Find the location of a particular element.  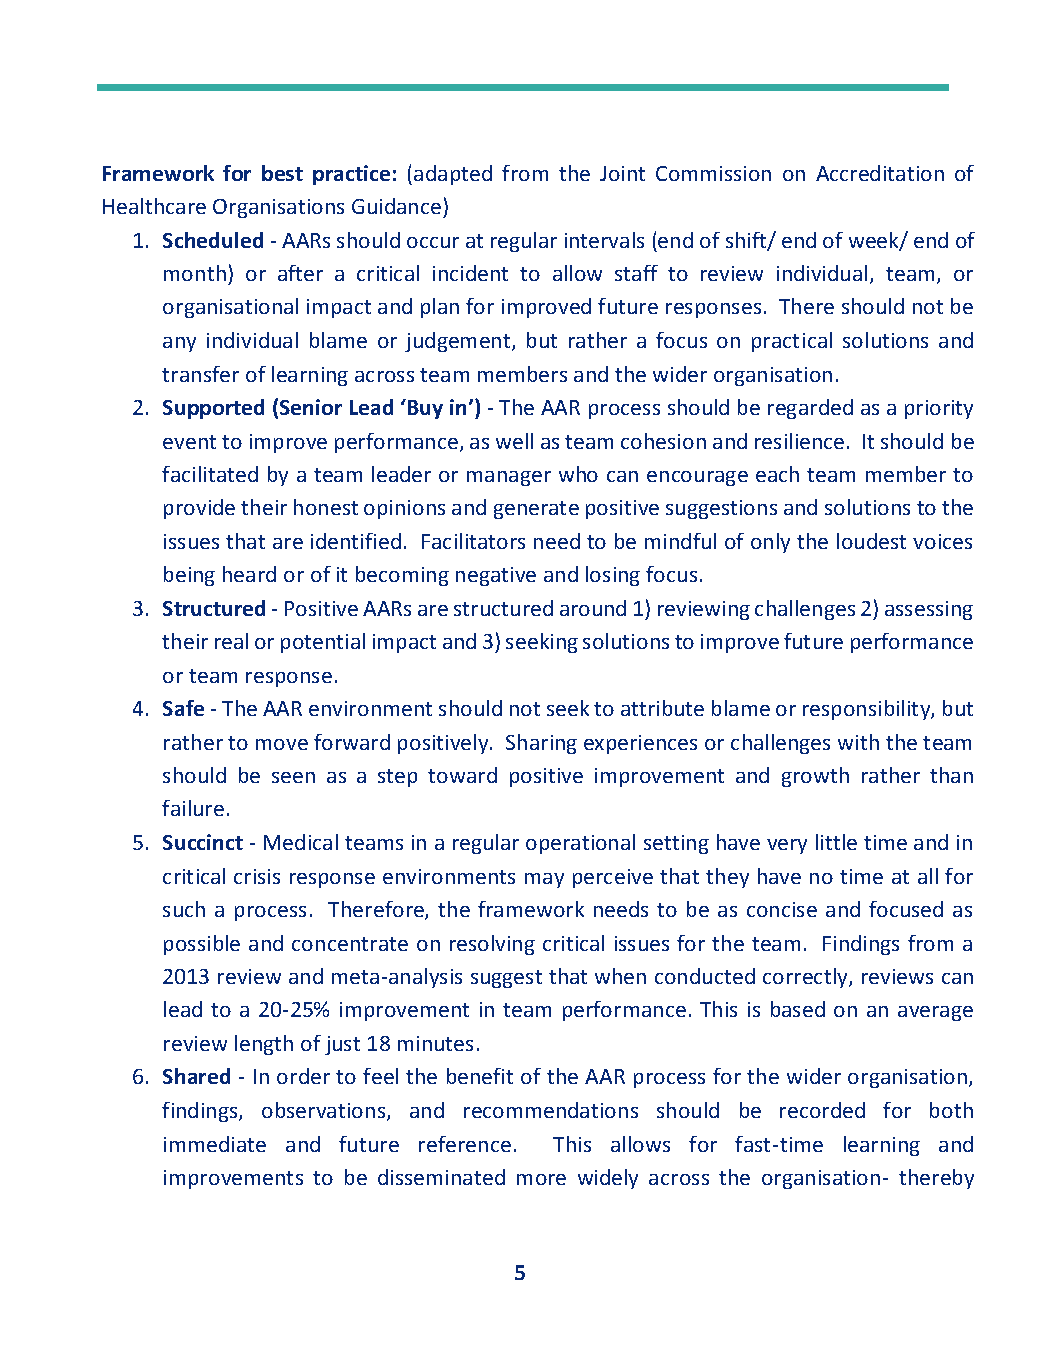

operational is located at coordinates (580, 844).
